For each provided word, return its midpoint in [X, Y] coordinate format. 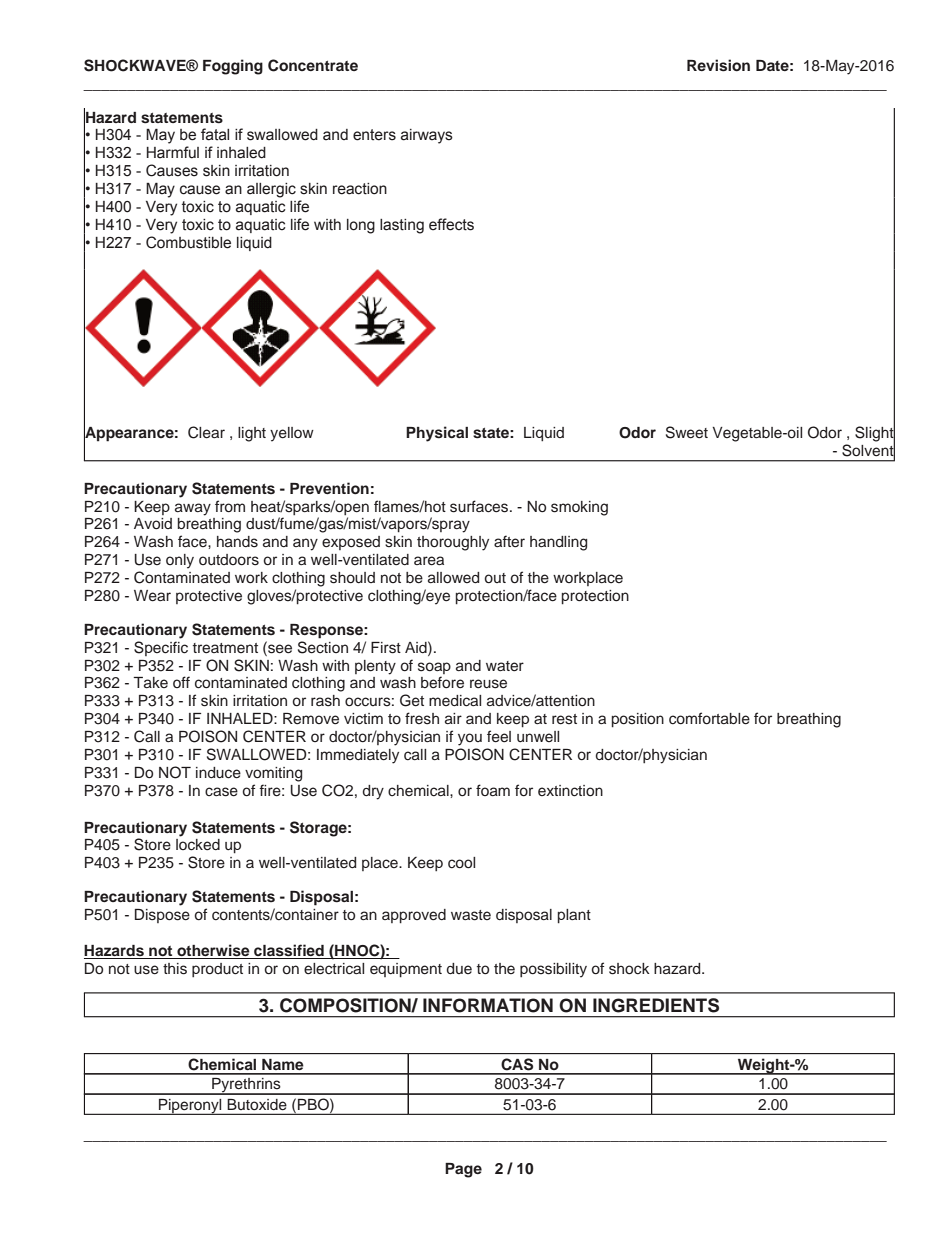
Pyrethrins [246, 1086]
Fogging [233, 67]
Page [463, 1170]
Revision [718, 65]
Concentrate [313, 65]
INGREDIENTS [656, 1005]
